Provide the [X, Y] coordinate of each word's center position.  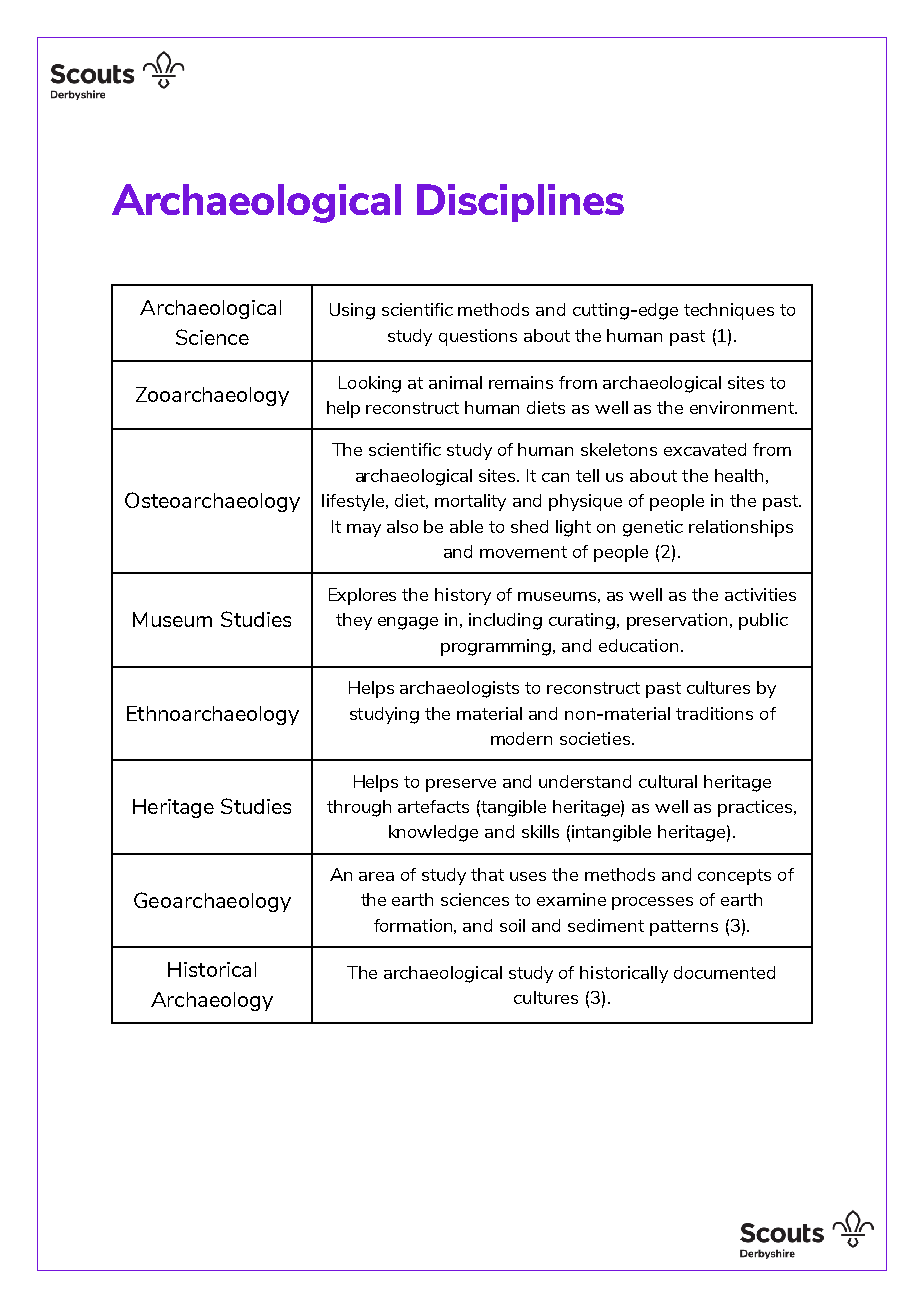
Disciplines [520, 203]
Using [352, 311]
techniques [729, 311]
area [376, 876]
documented [724, 972]
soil [512, 925]
